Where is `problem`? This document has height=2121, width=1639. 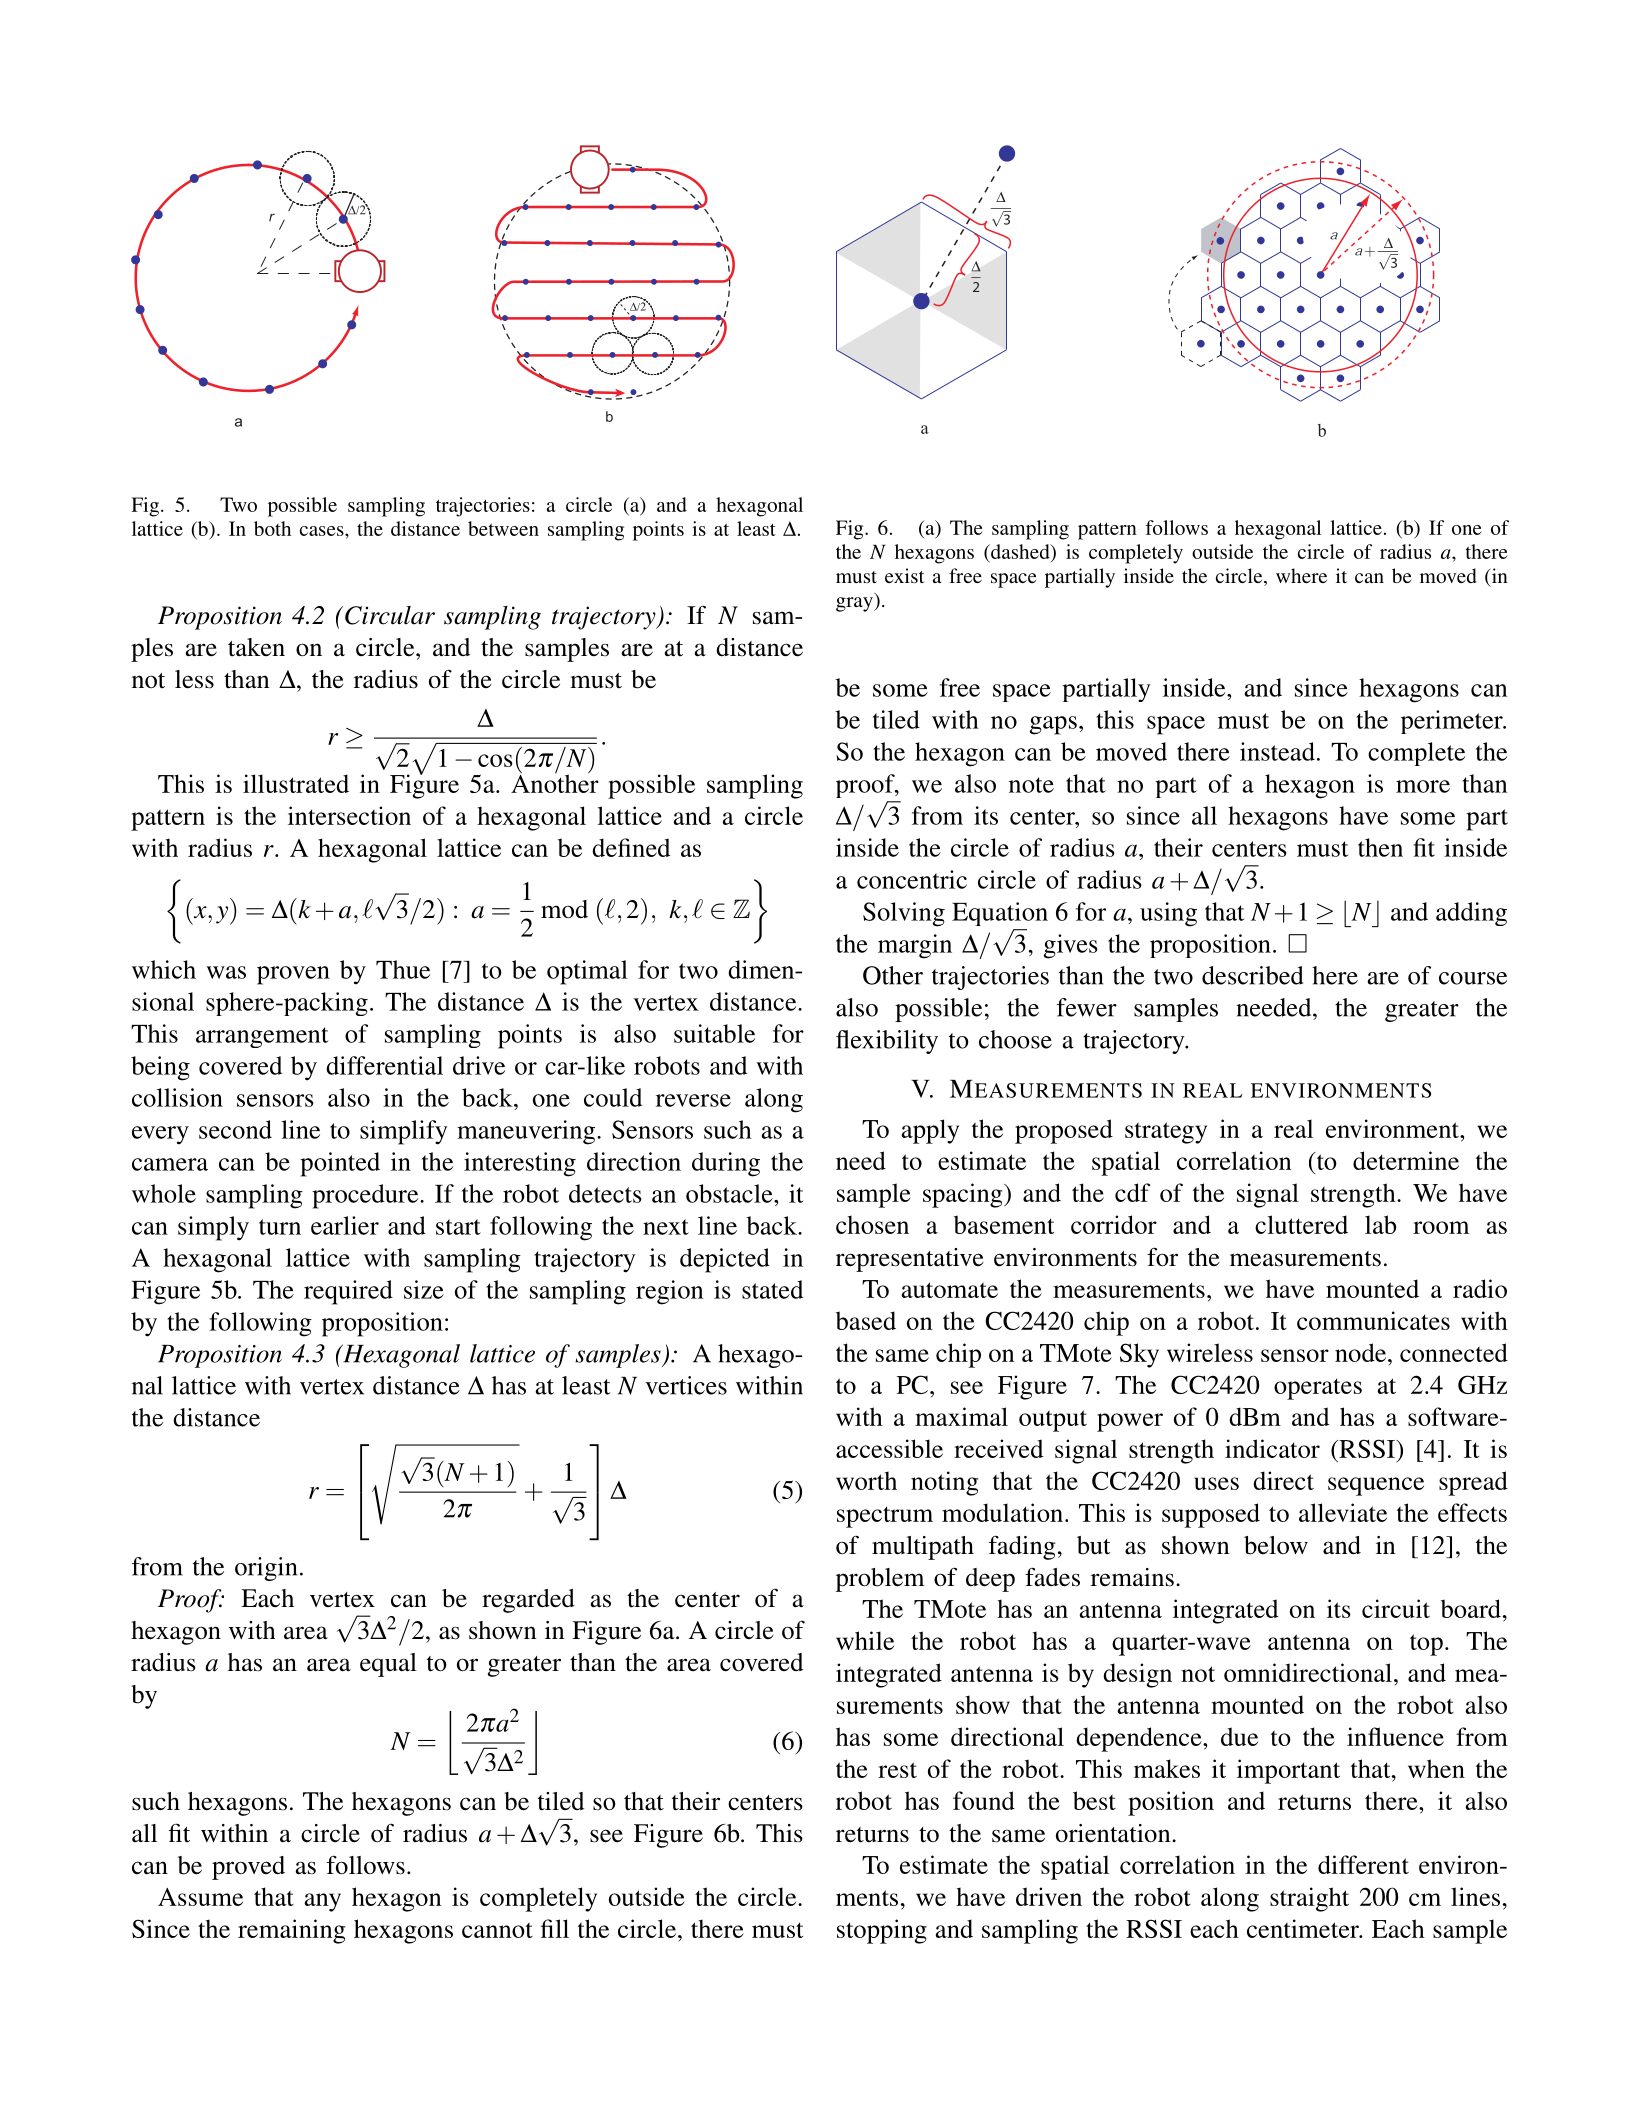
problem is located at coordinates (880, 1580).
